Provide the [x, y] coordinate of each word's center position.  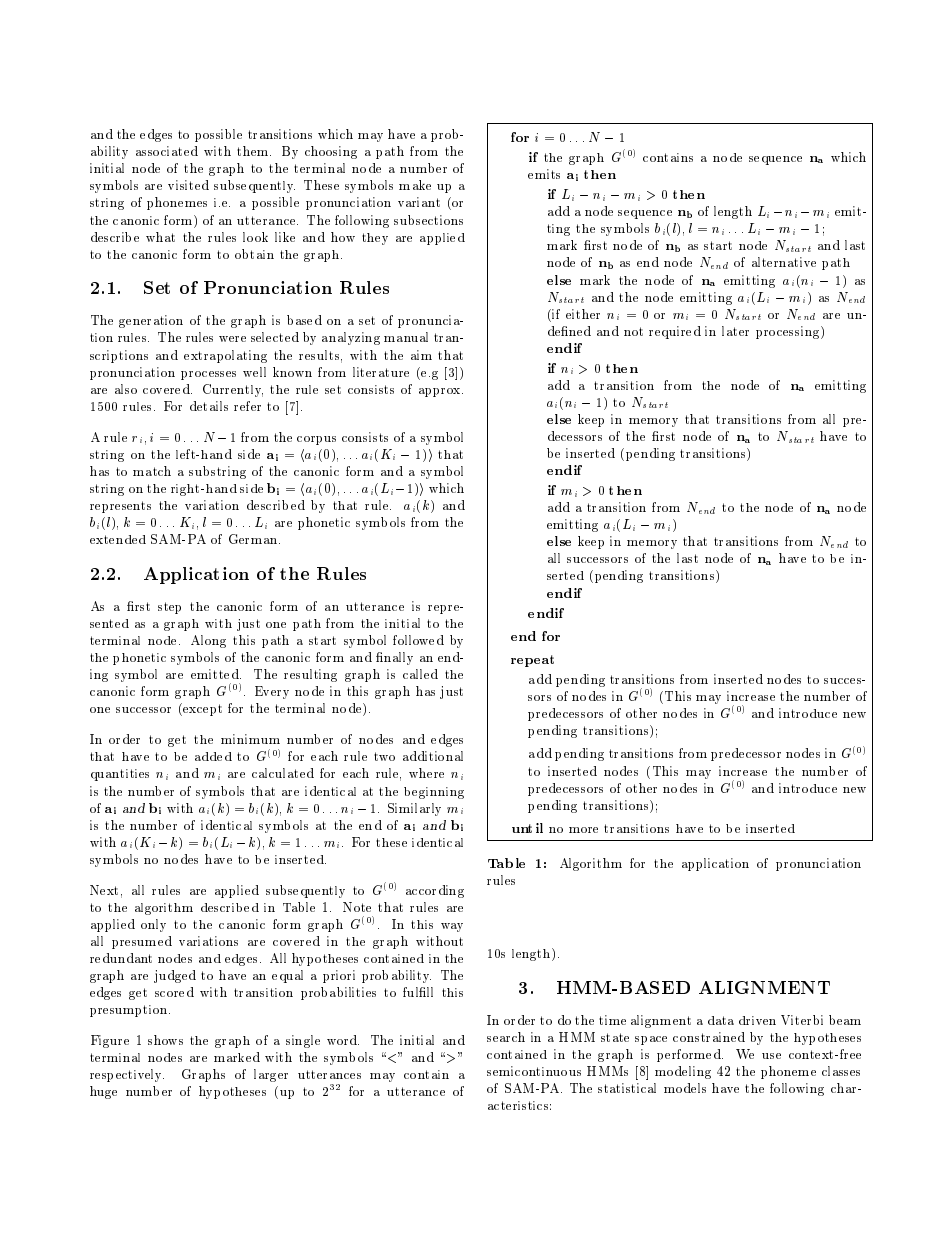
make [415, 185]
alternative [784, 262]
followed [418, 640]
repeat [532, 661]
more [583, 830]
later [735, 331]
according [435, 891]
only [153, 925]
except [201, 709]
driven [757, 1020]
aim [421, 355]
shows [165, 1040]
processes [208, 375]
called [420, 674]
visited [188, 185]
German [254, 539]
